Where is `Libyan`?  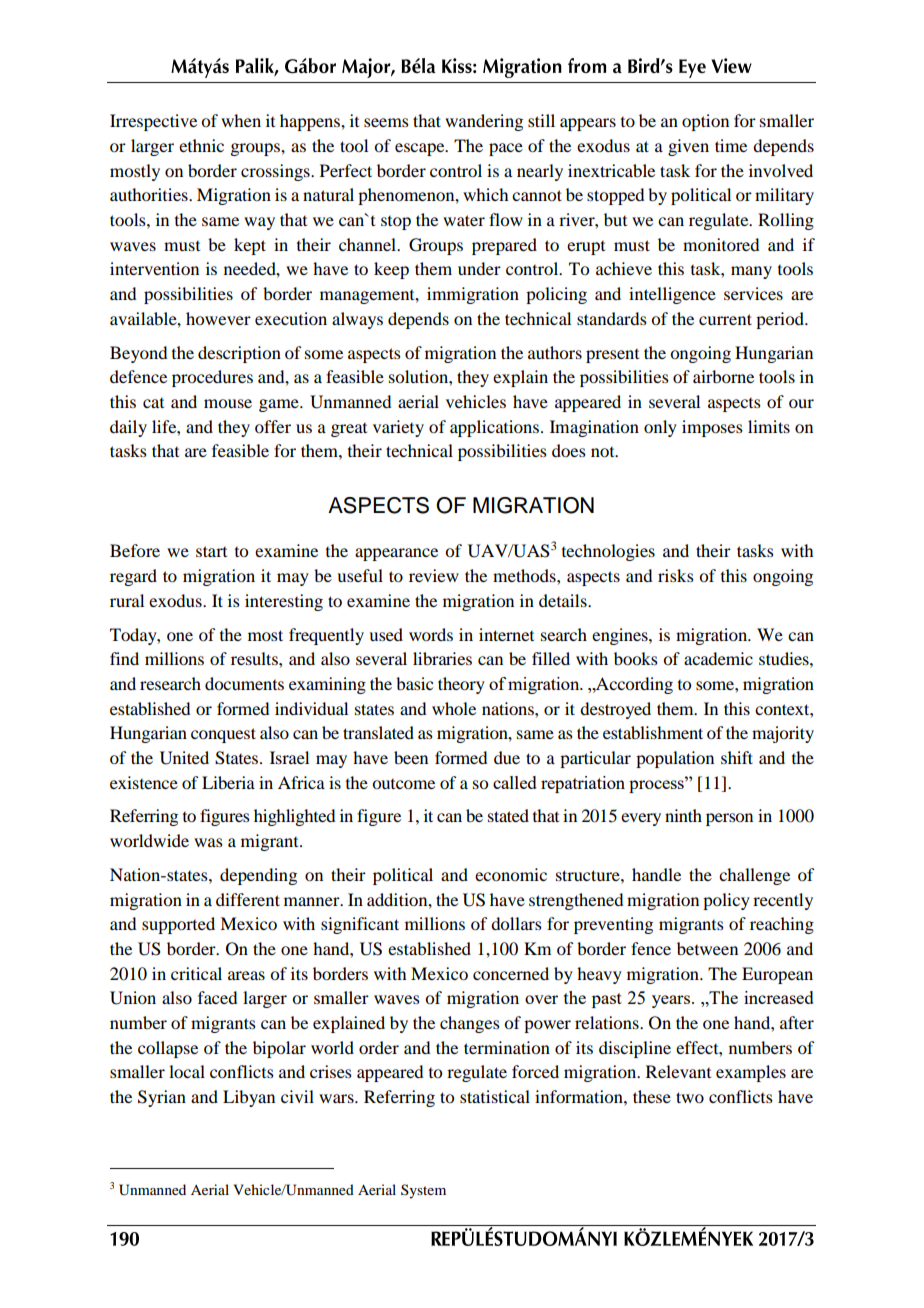
Libyan is located at coordinates (249, 1098).
